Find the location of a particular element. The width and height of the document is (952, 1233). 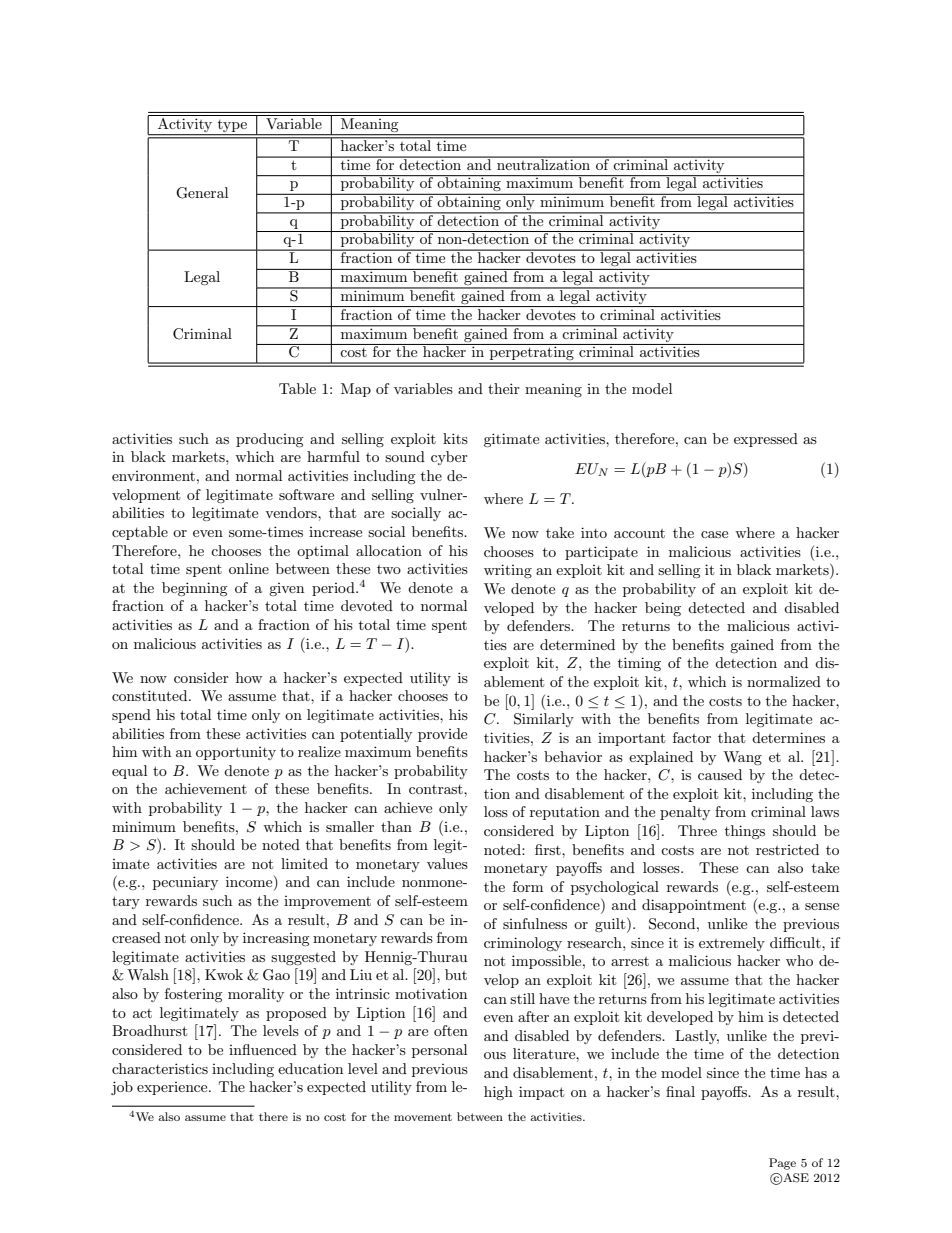

experience is located at coordinates (173, 1088).
